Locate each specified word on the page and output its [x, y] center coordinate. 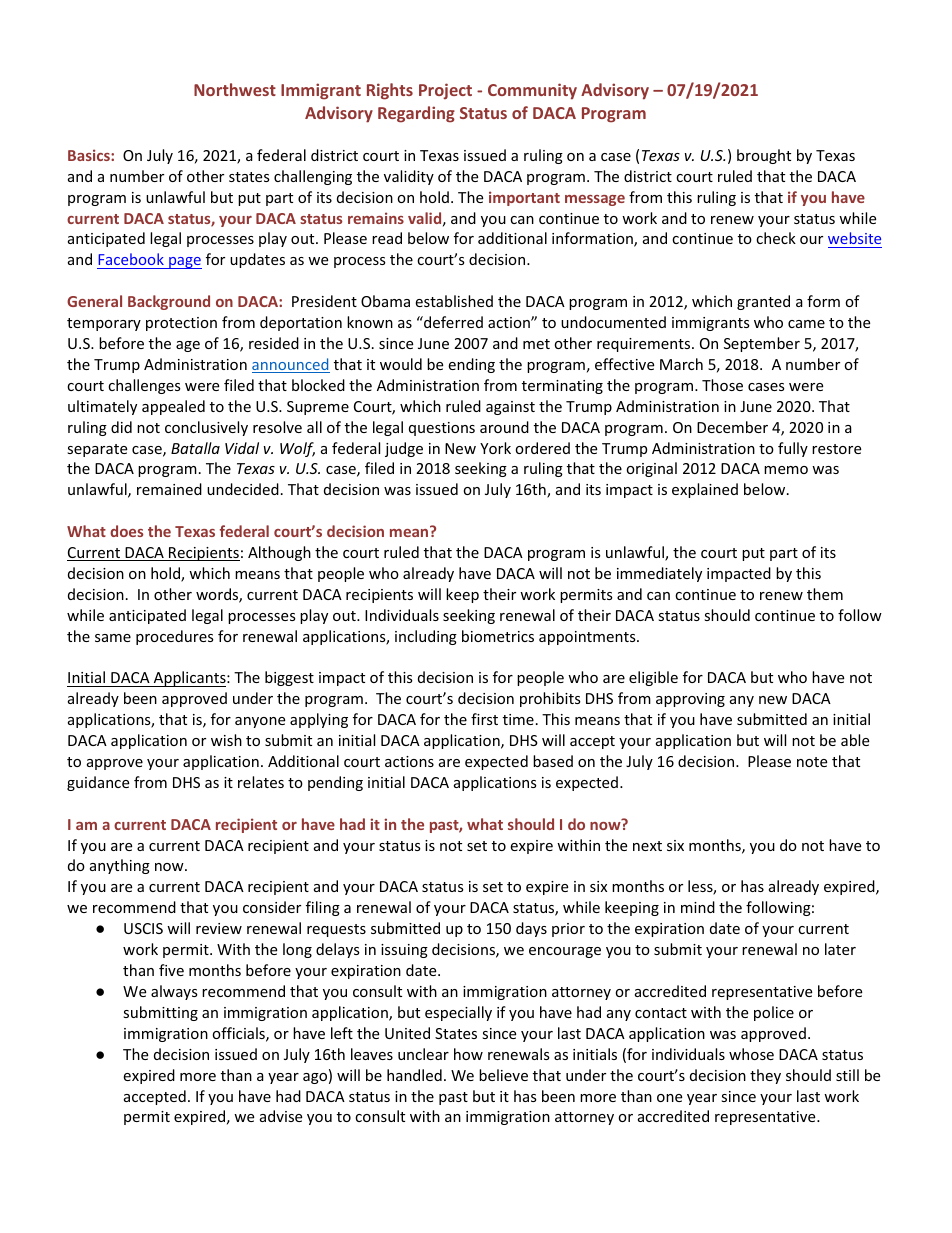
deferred [452, 322]
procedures [175, 637]
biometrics [498, 636]
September [762, 344]
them [825, 594]
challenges [144, 386]
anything [120, 866]
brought [764, 156]
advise [281, 1116]
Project [445, 91]
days [531, 929]
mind [698, 907]
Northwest [235, 89]
